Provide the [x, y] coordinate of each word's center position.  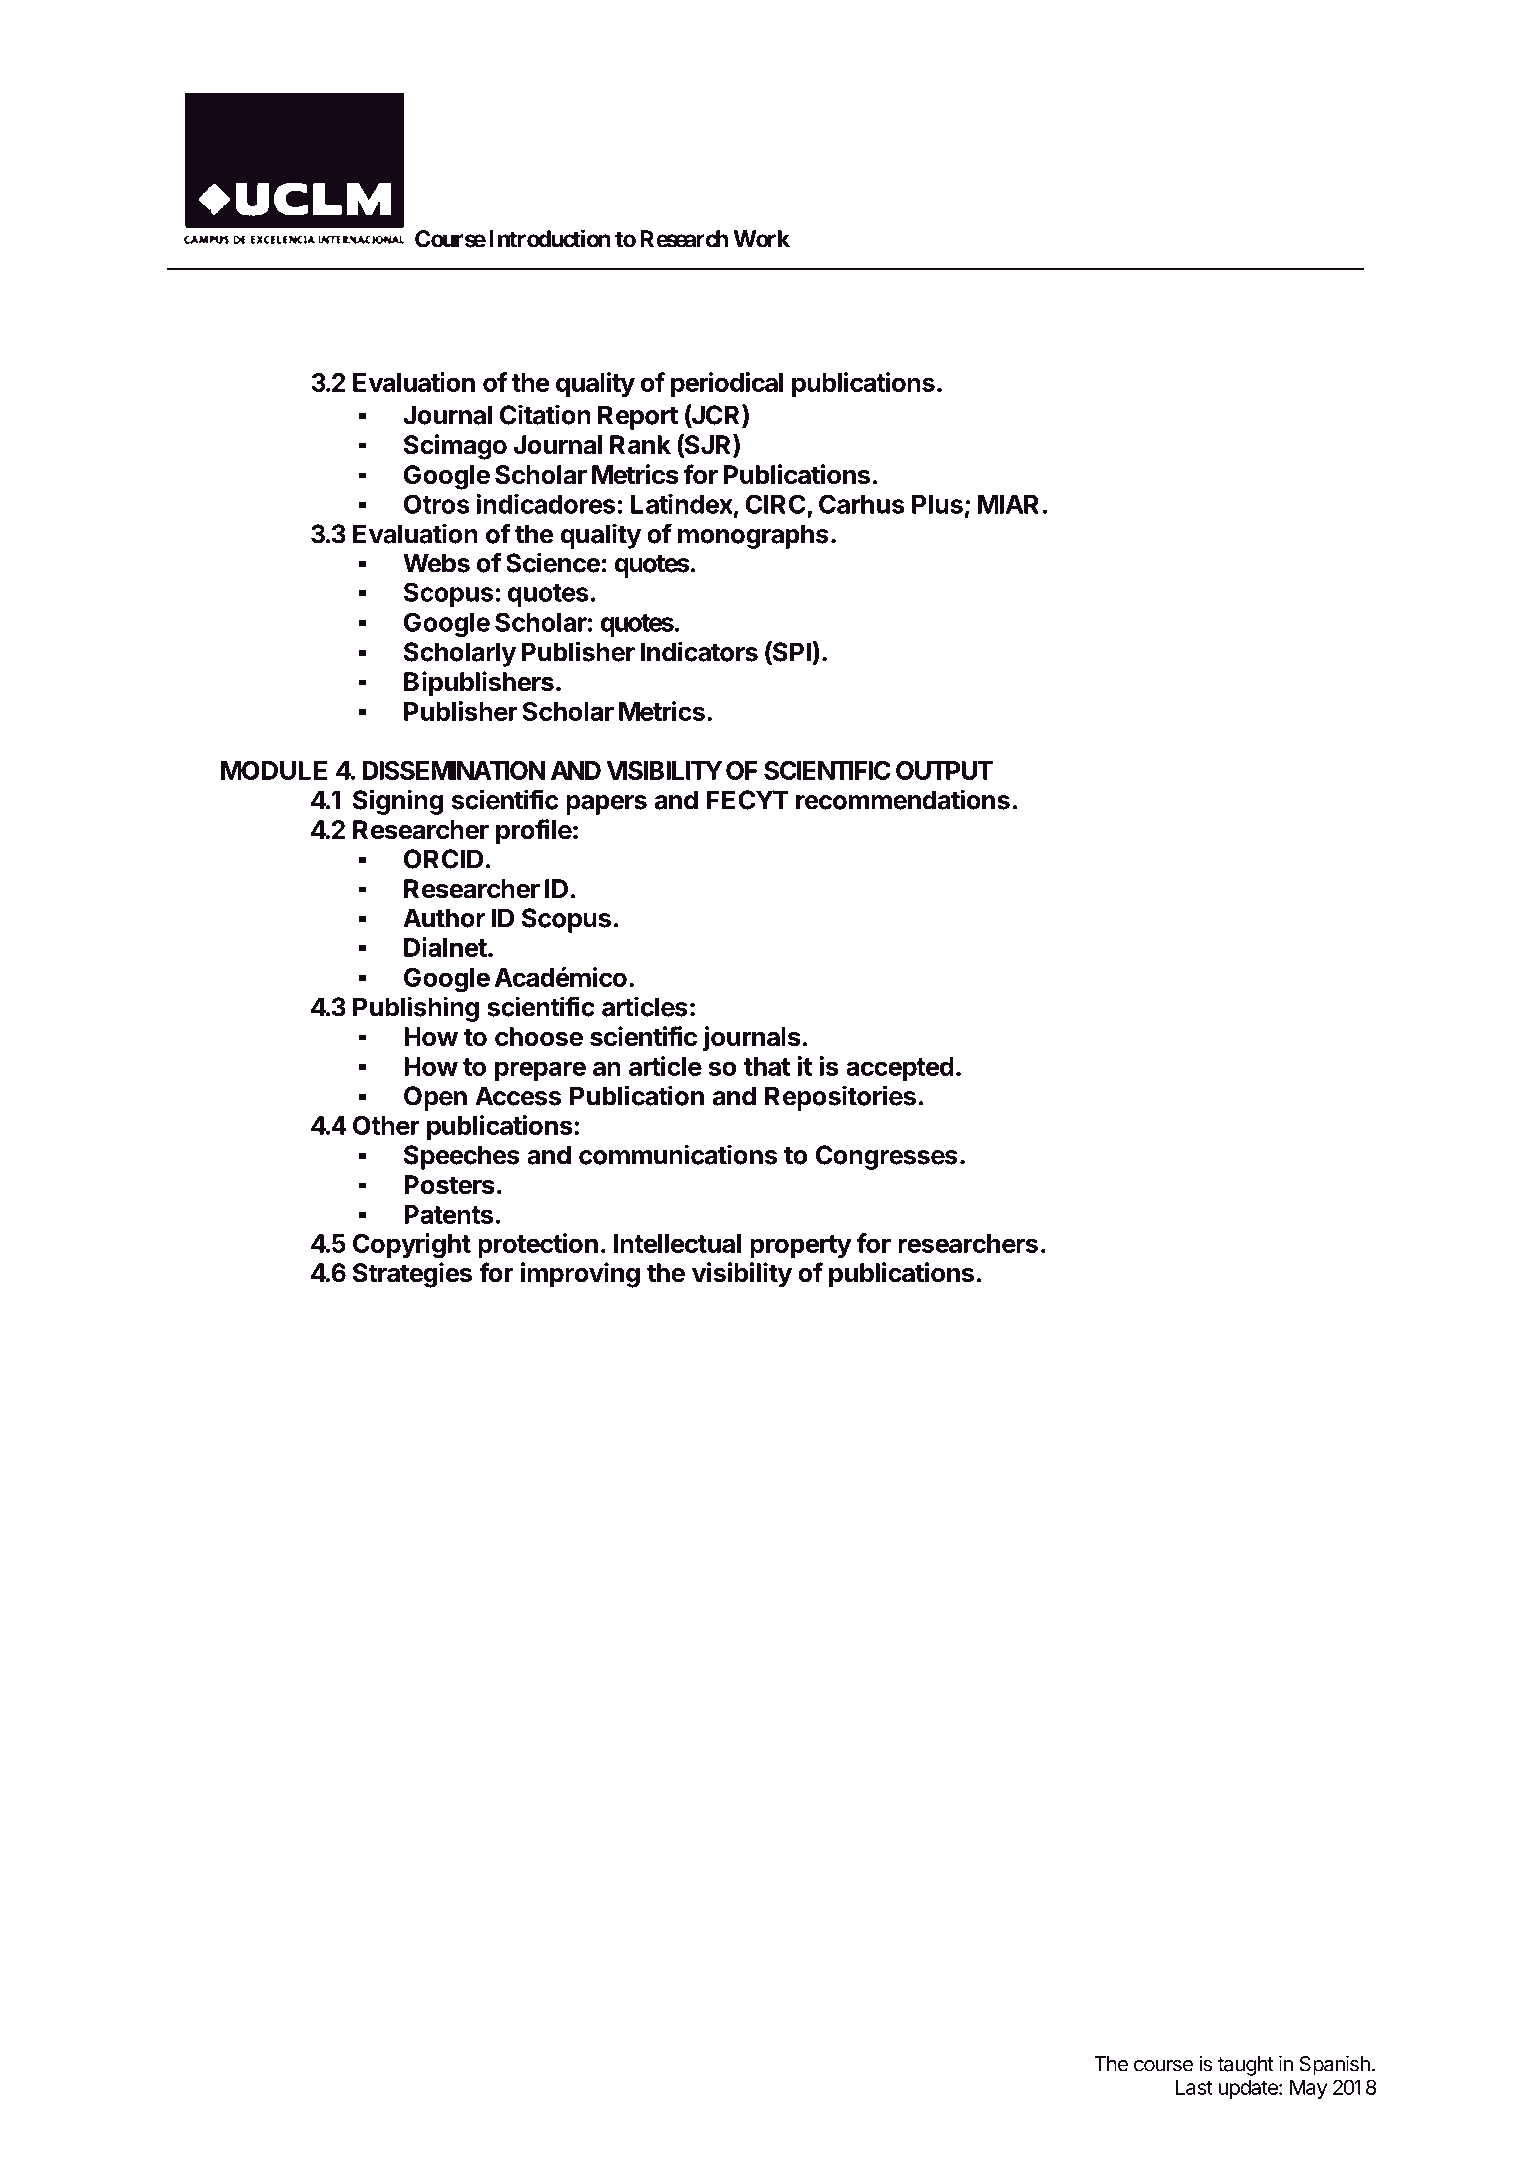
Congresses [887, 1157]
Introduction [550, 238]
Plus [937, 504]
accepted [900, 1069]
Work [761, 239]
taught [1246, 2066]
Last [1194, 2087]
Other [386, 1125]
